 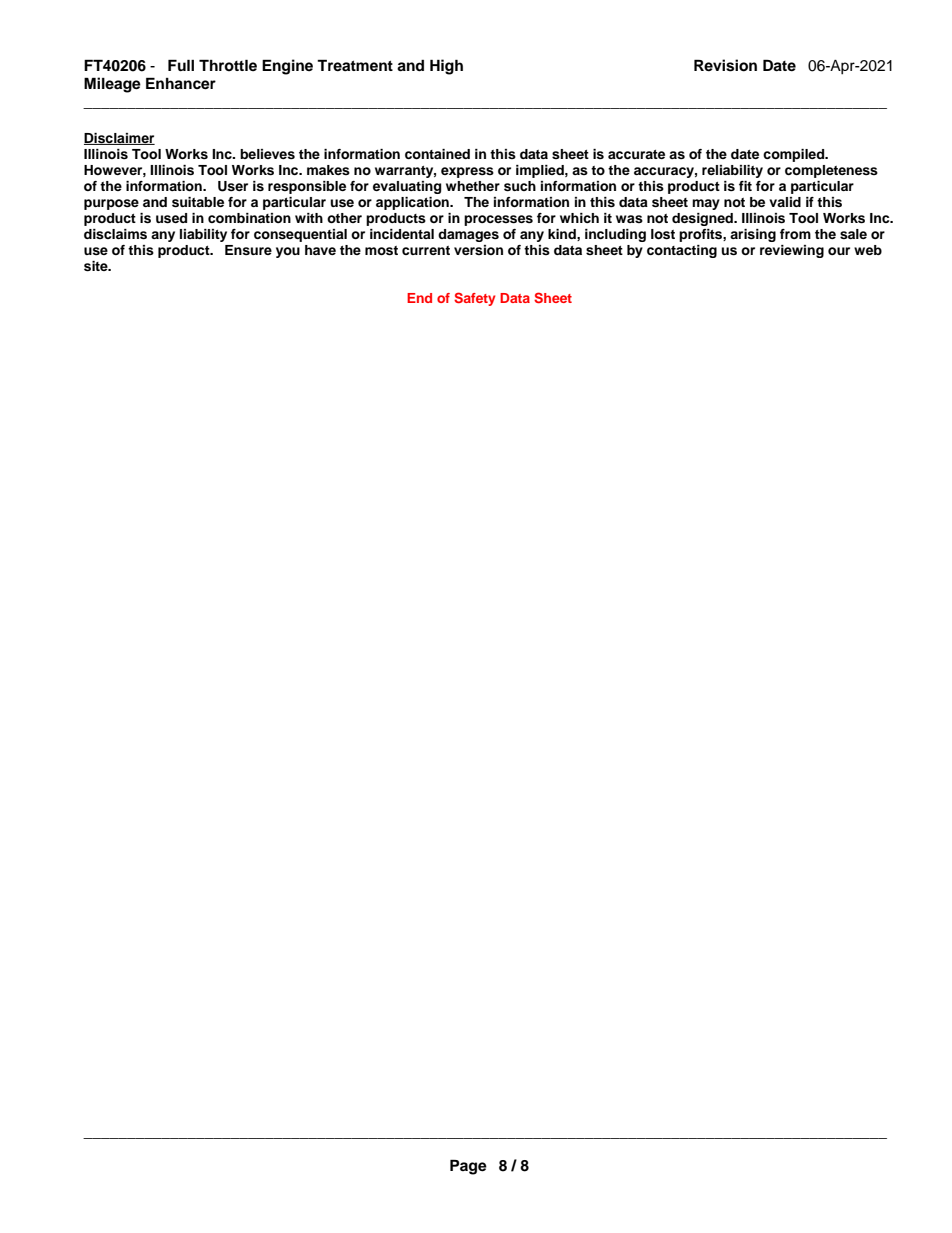 What do you see at coordinates (446, 67) in the screenshot?
I see `High` at bounding box center [446, 67].
